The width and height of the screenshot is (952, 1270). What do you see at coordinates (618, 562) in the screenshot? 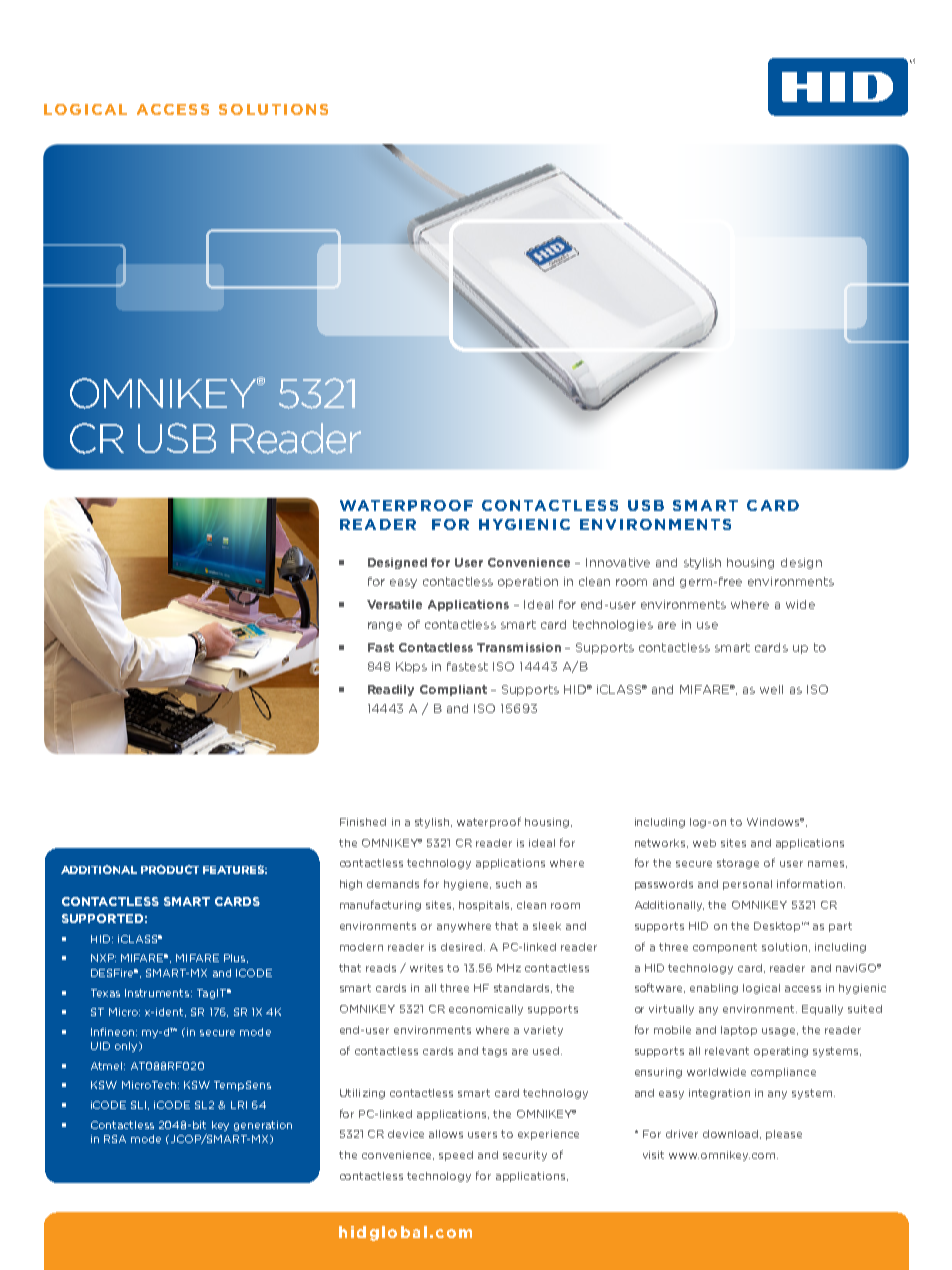
I see `Innovative` at bounding box center [618, 562].
